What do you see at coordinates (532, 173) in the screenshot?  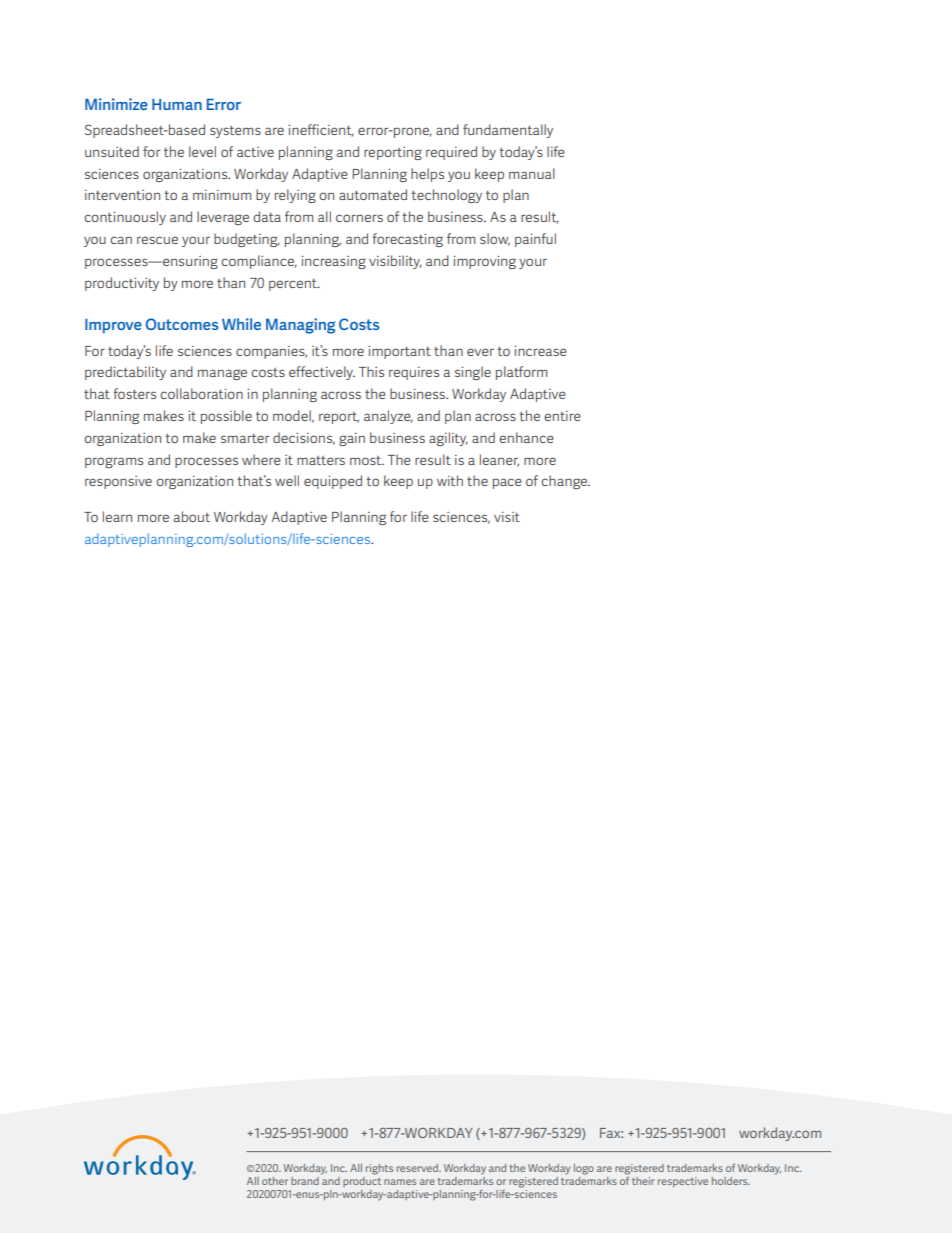 I see `manual` at bounding box center [532, 173].
